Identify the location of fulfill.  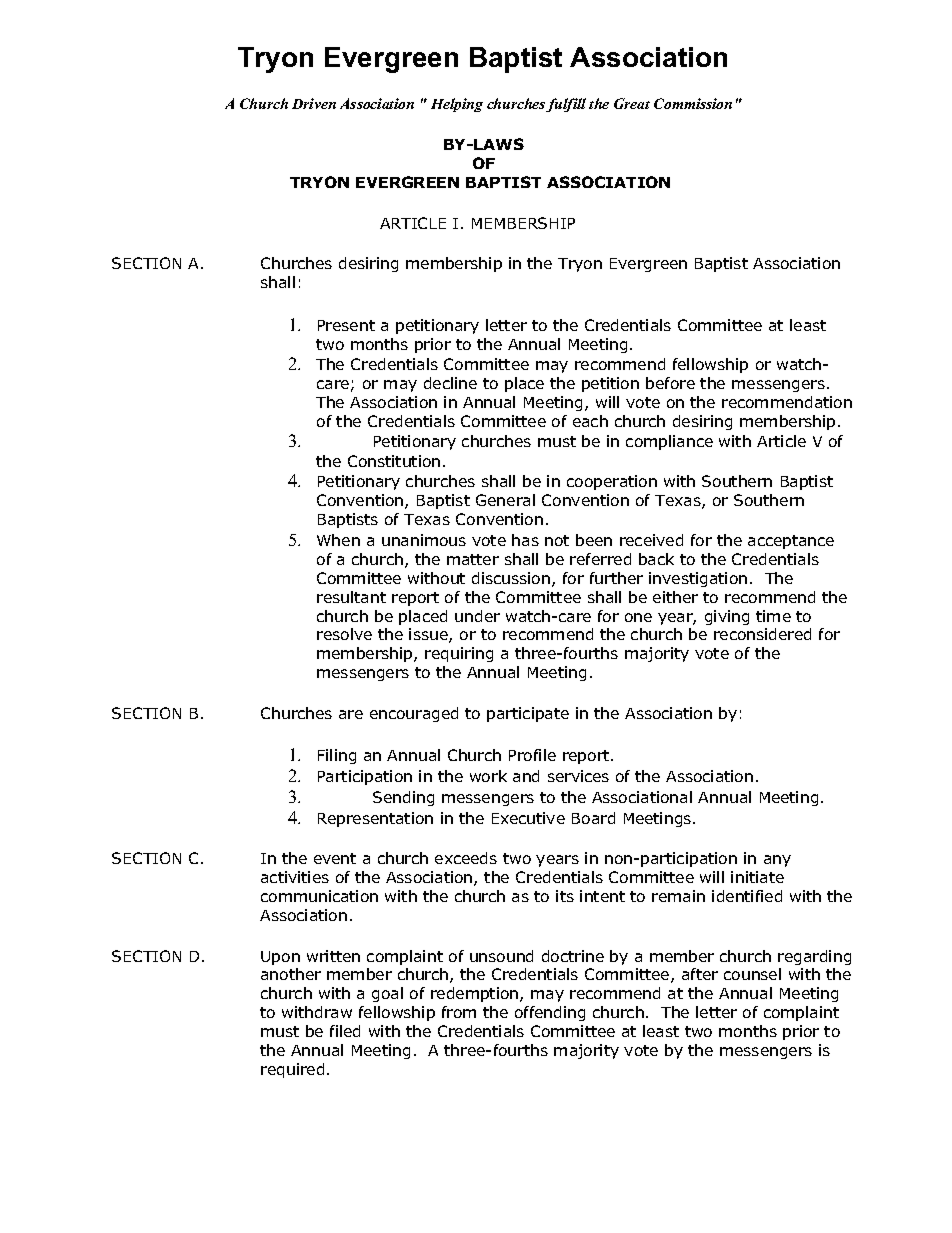
(566, 105).
